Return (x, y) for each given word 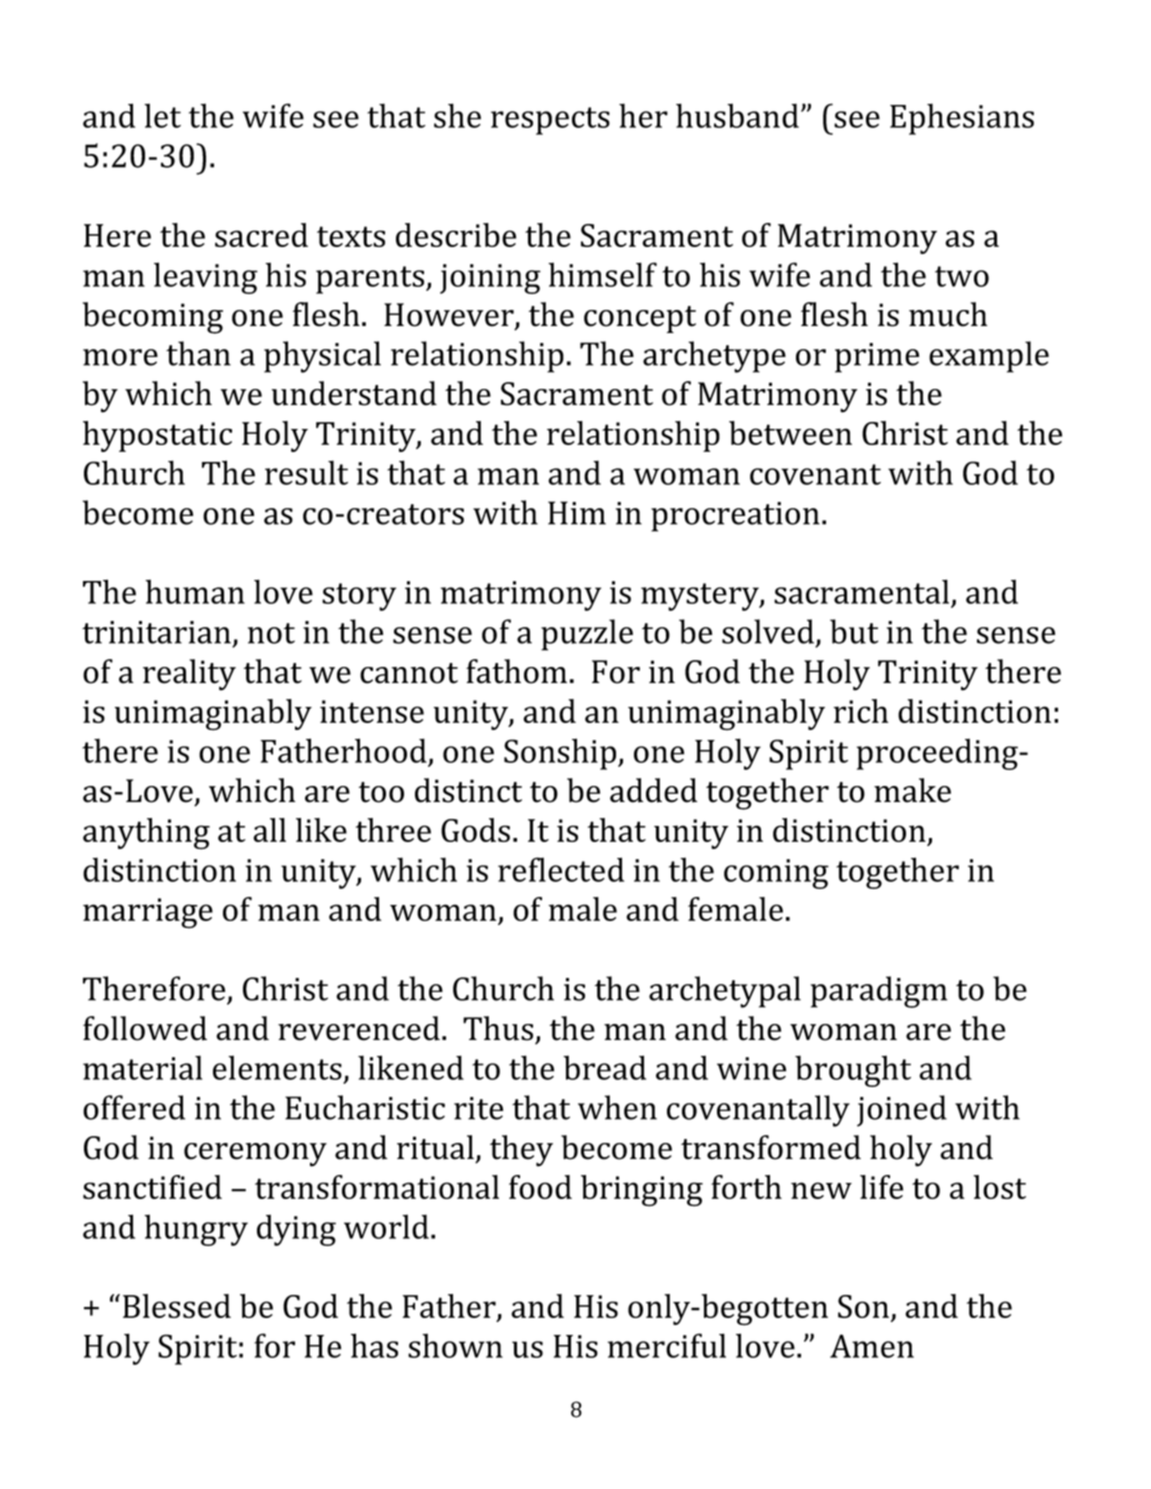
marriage (148, 913)
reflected (561, 869)
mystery (701, 597)
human (195, 591)
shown (455, 1345)
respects (550, 121)
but (854, 631)
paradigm (879, 992)
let (162, 115)
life (881, 1187)
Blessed (177, 1306)
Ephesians (962, 119)
